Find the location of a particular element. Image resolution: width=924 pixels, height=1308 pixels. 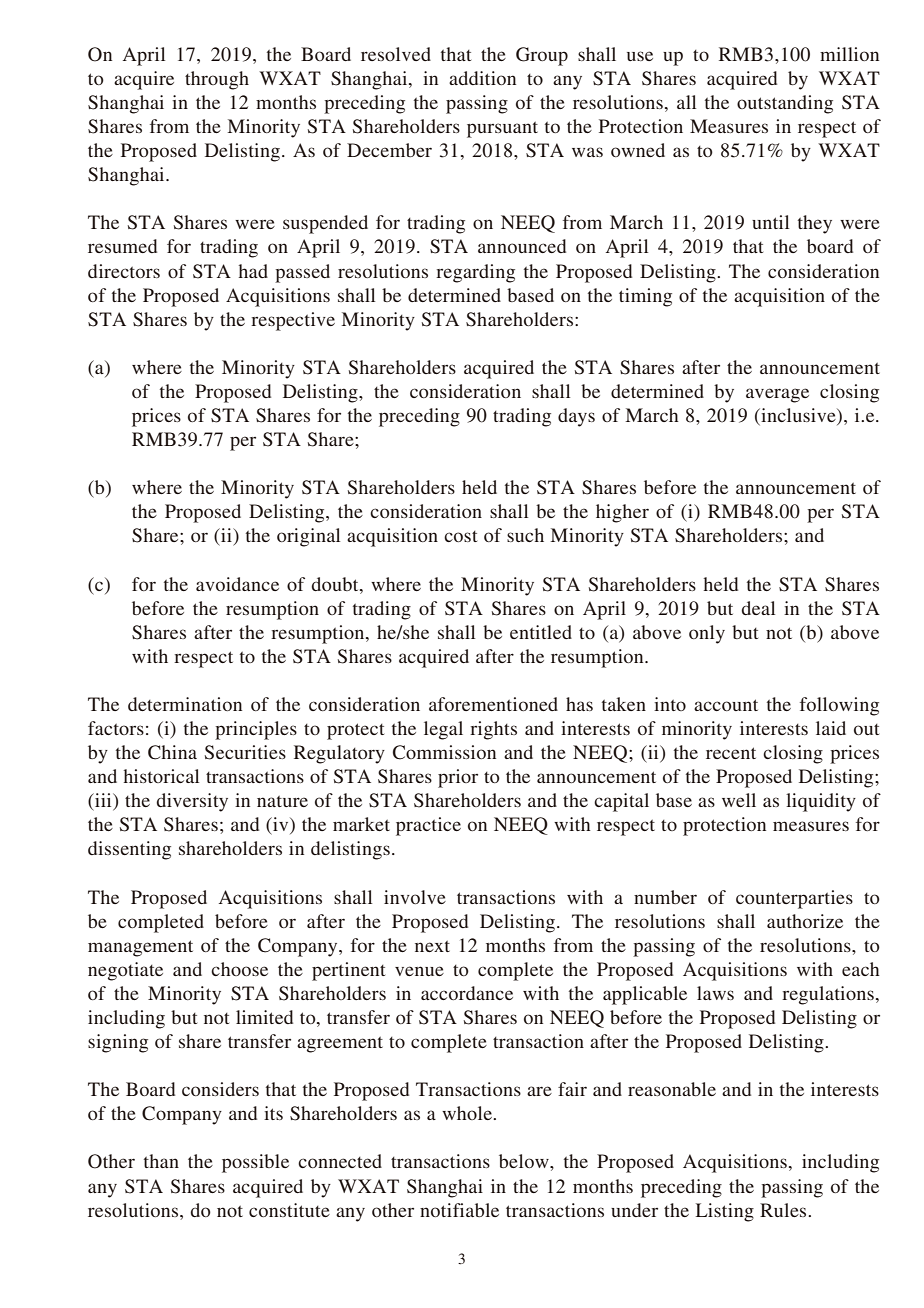

deal is located at coordinates (758, 608).
